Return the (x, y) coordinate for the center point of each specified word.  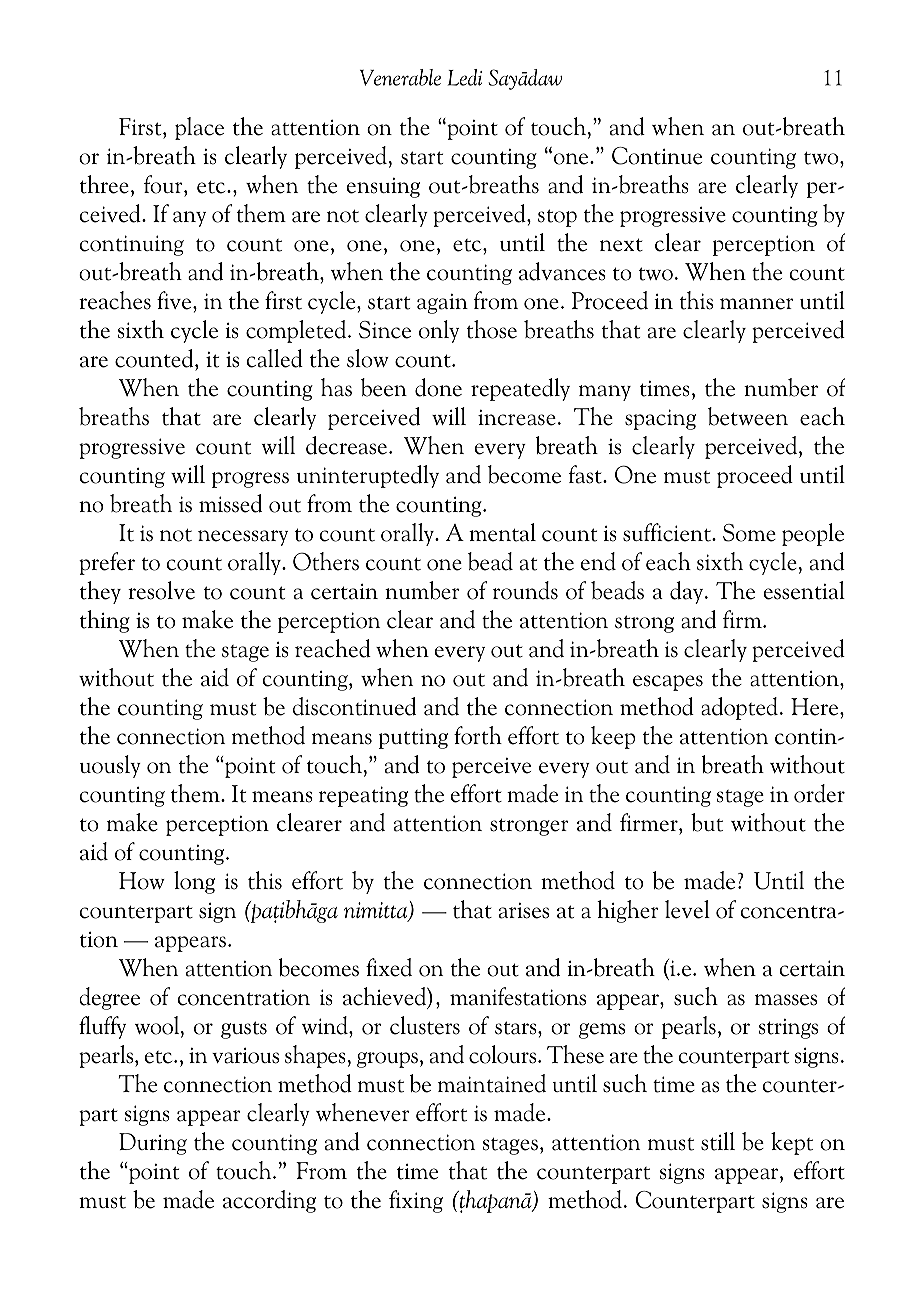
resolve (161, 590)
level (687, 909)
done (438, 387)
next (621, 245)
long (194, 882)
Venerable (400, 77)
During (153, 1144)
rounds (525, 590)
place (199, 128)
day (688, 592)
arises (524, 911)
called (275, 358)
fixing (416, 1201)
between (748, 416)
